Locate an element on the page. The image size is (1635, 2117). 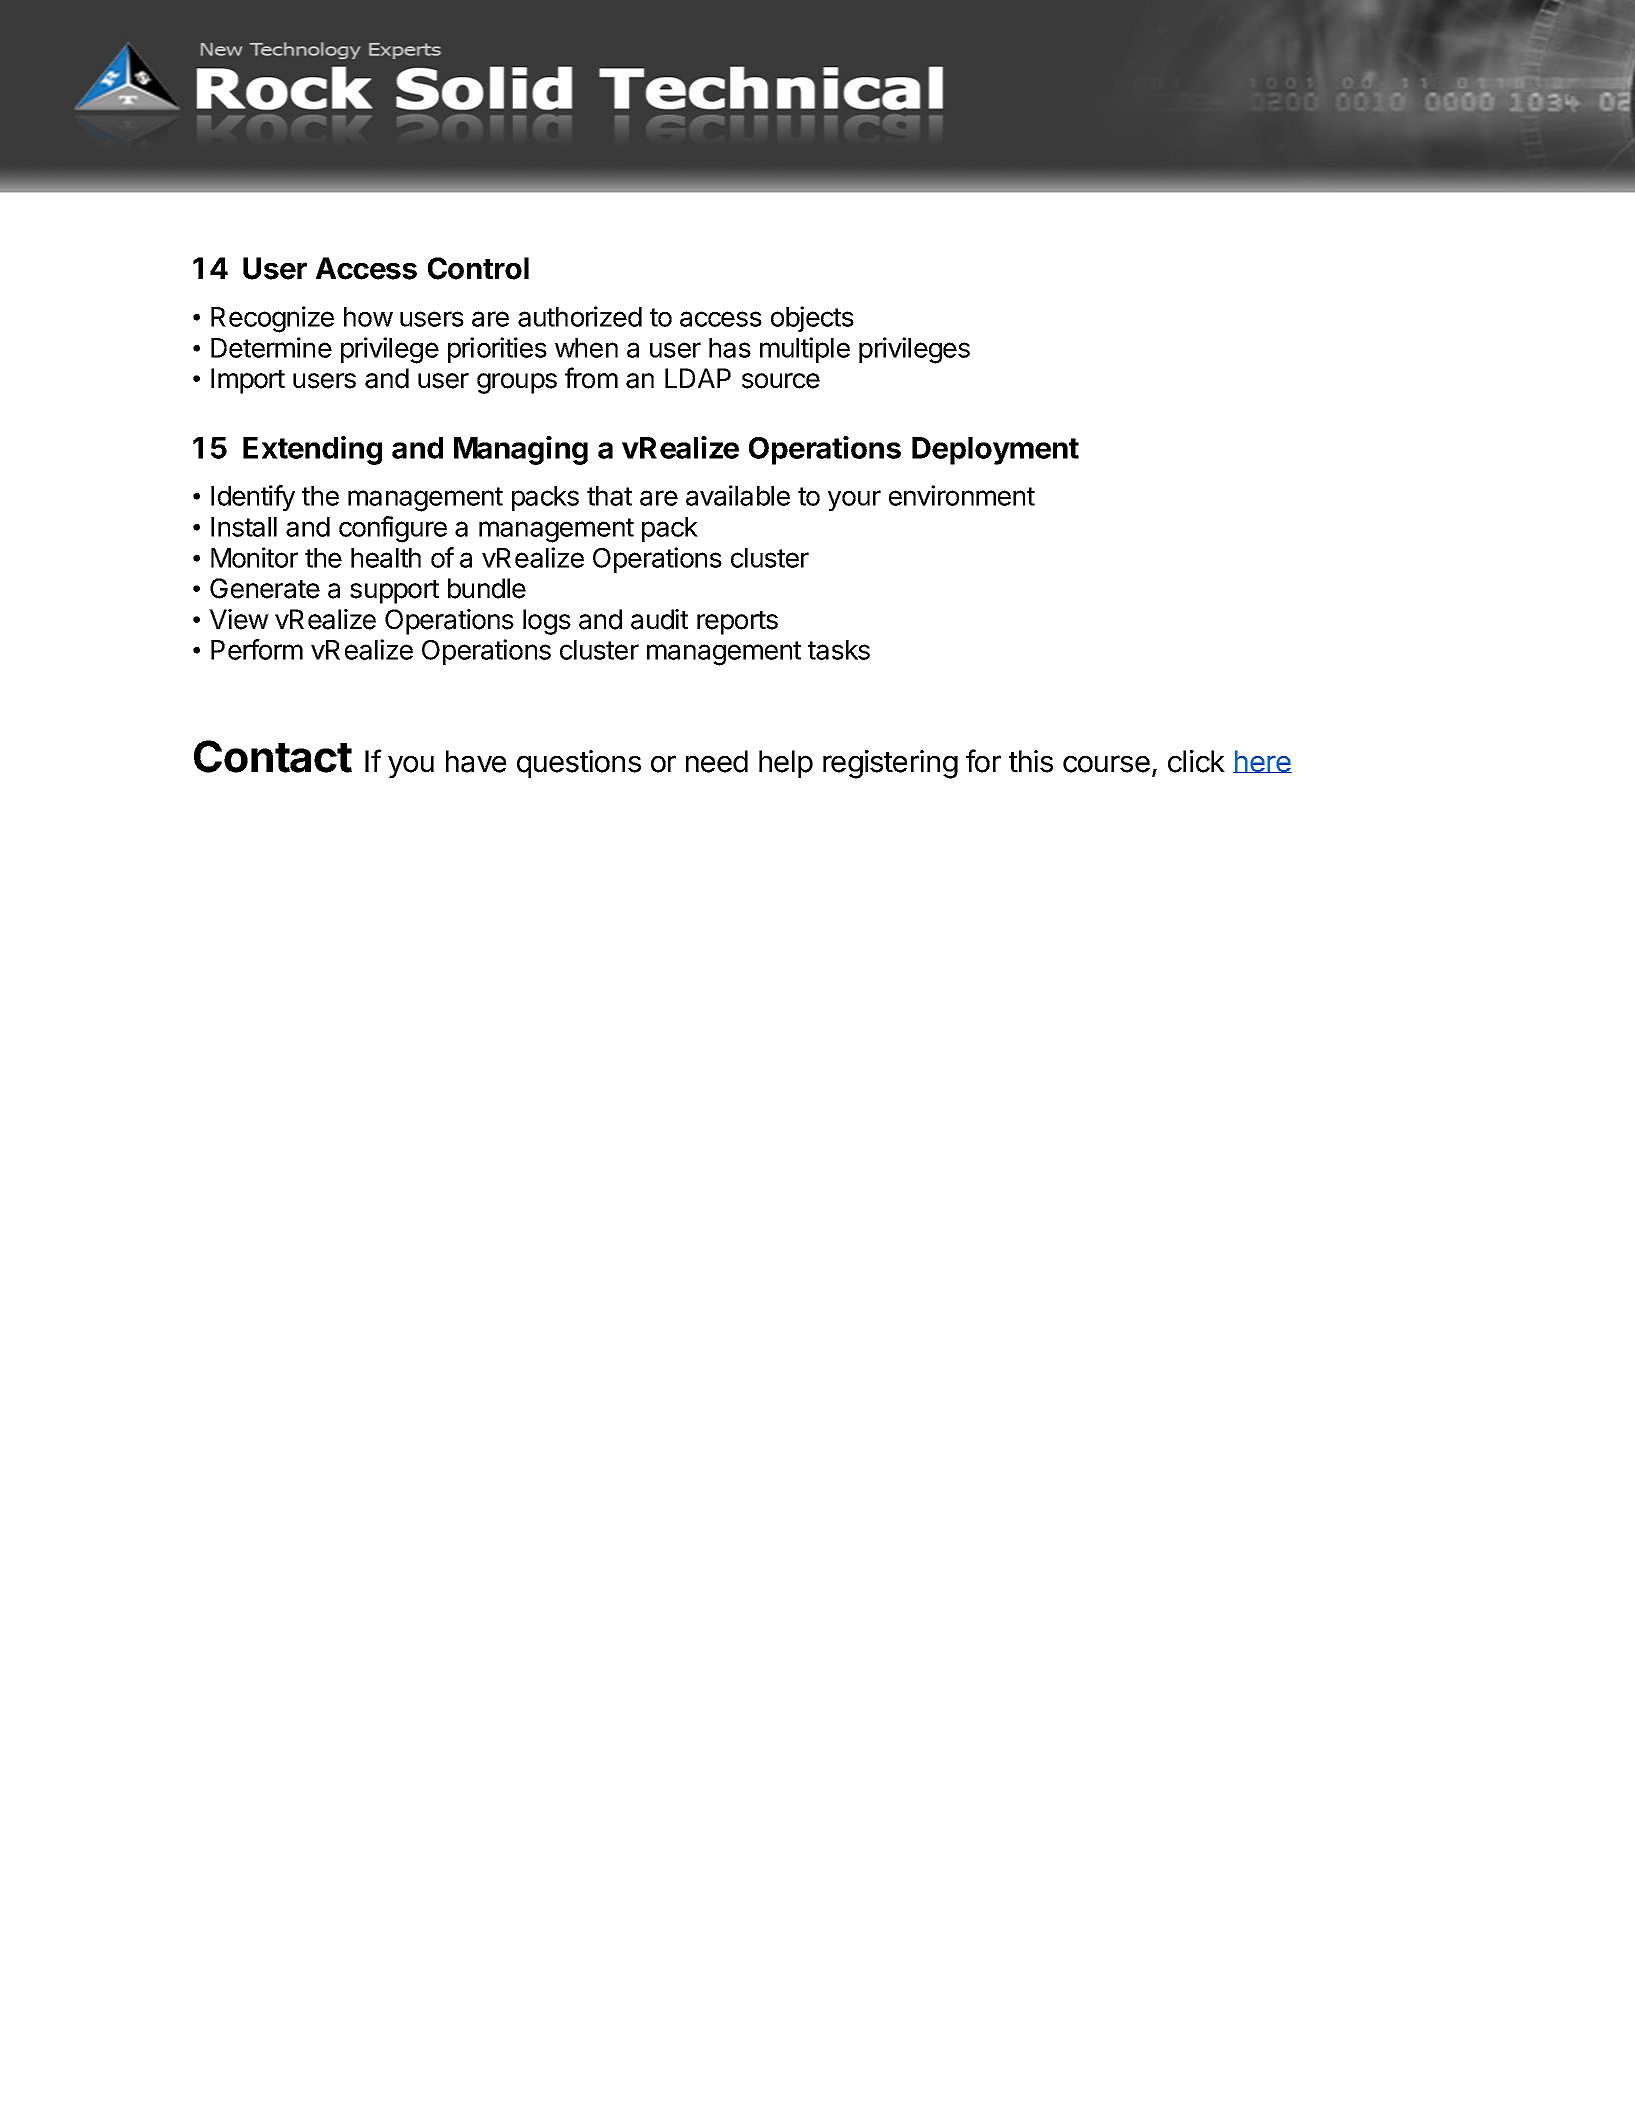
Control is located at coordinates (478, 268).
